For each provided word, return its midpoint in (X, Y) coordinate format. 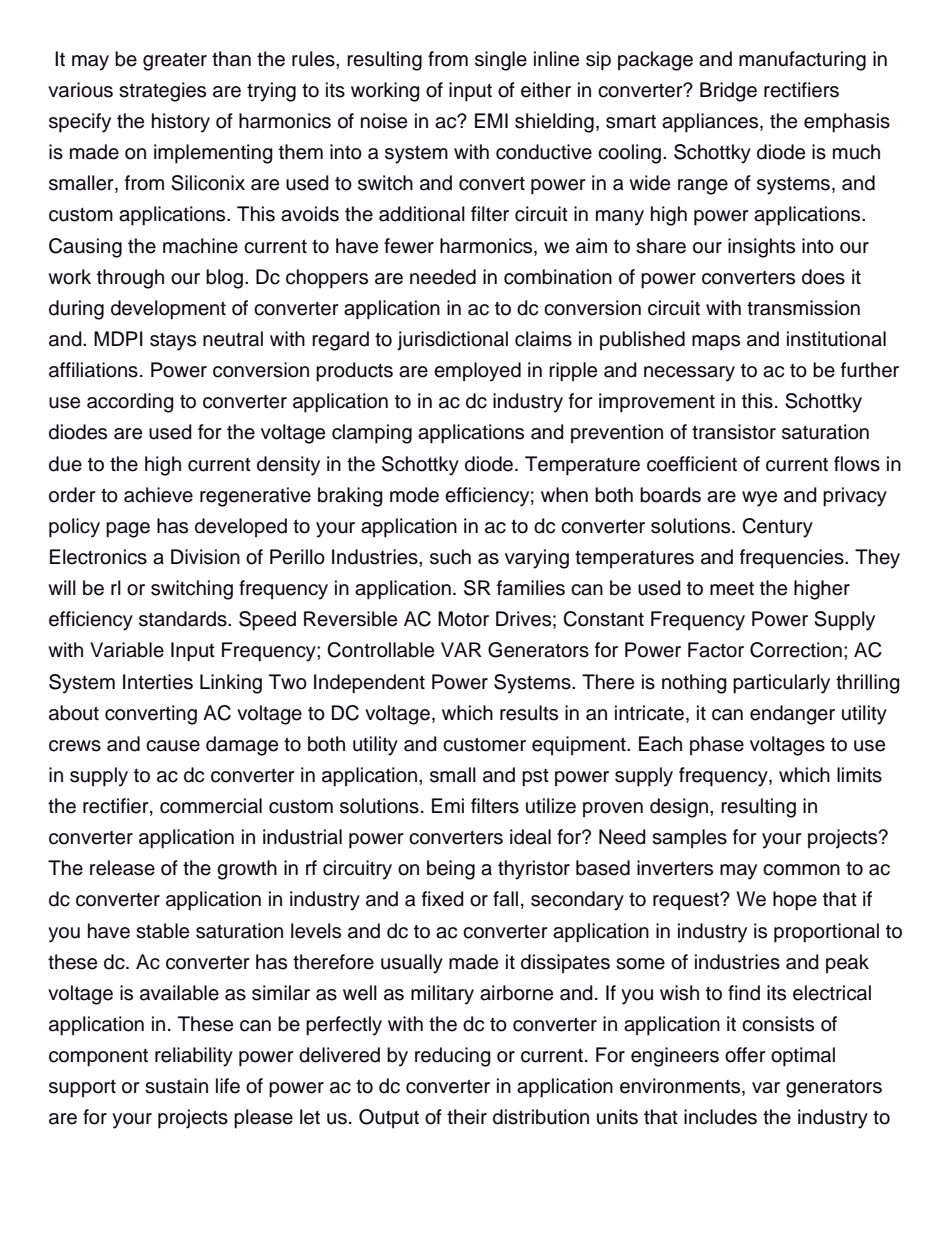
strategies (162, 92)
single (501, 61)
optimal (803, 1057)
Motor (463, 619)
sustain (176, 1086)
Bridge (728, 92)
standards (184, 619)
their (467, 1117)
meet (732, 589)
